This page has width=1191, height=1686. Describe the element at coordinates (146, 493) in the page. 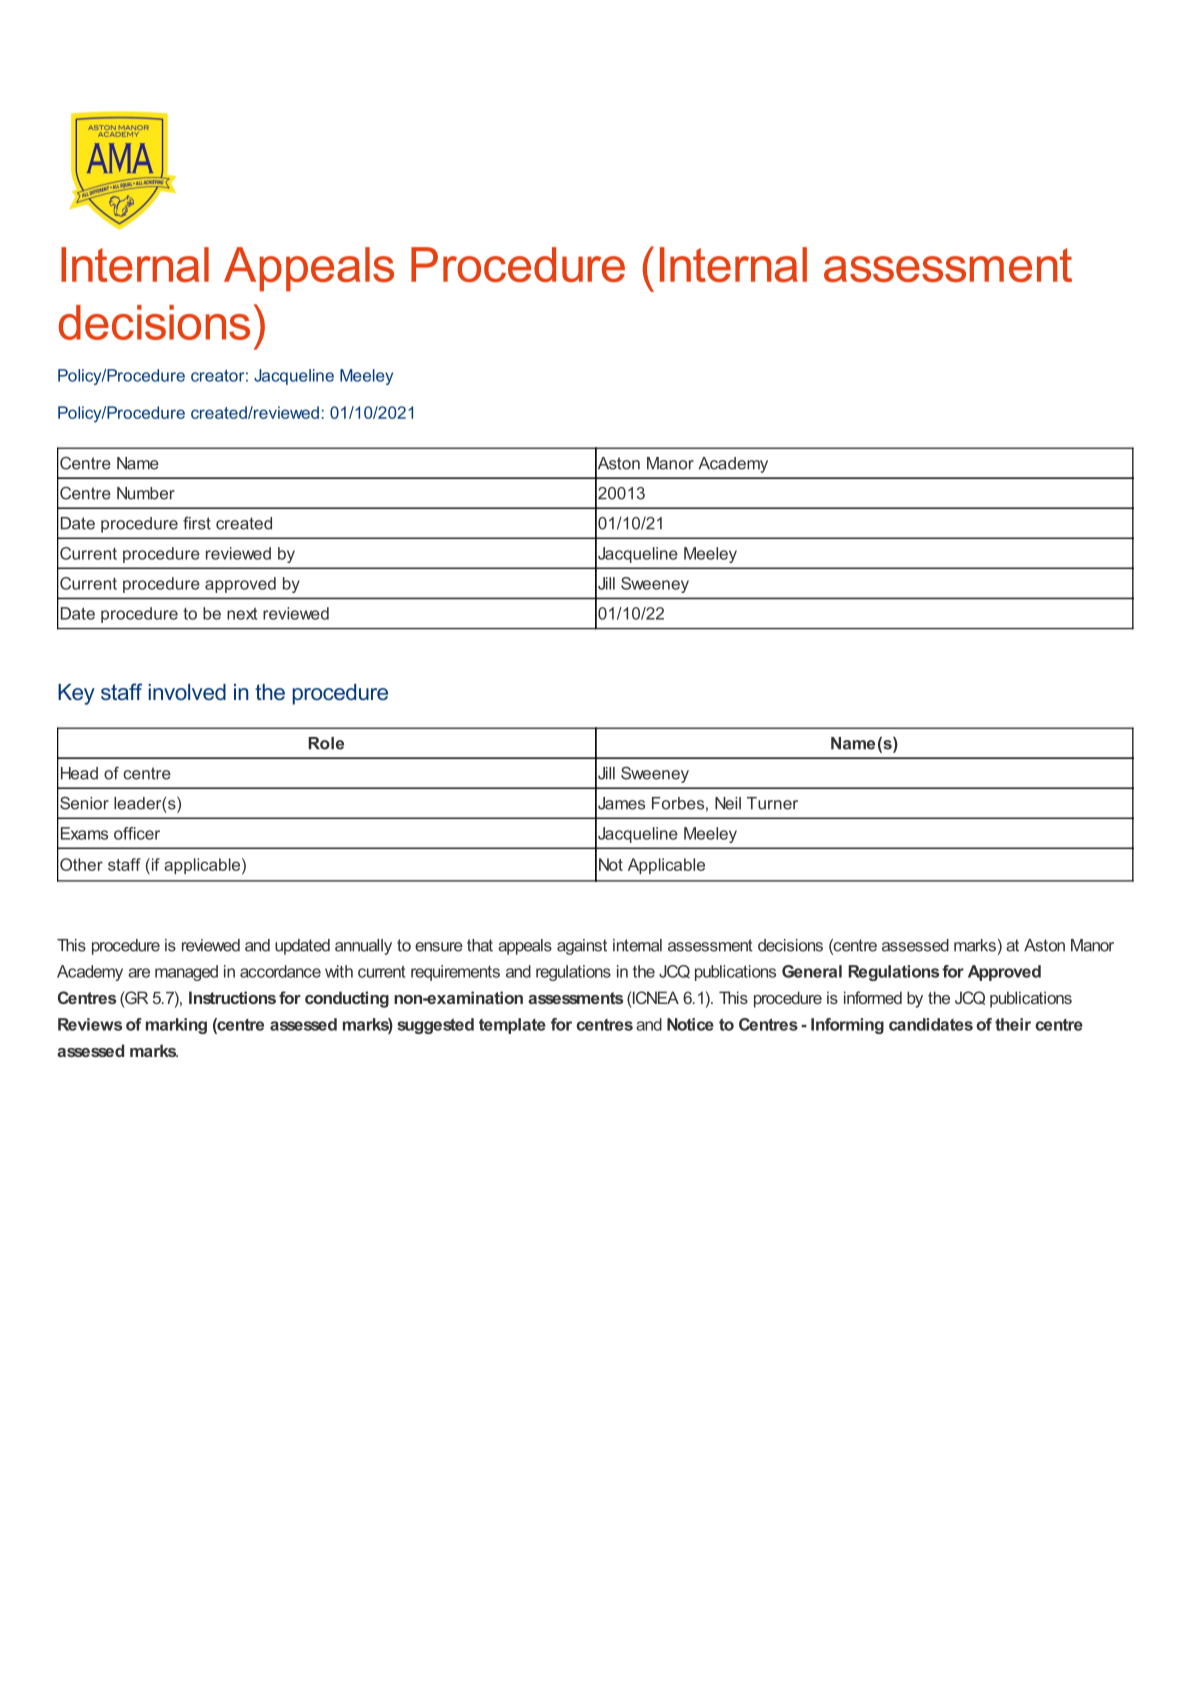

I see `Number` at that location.
